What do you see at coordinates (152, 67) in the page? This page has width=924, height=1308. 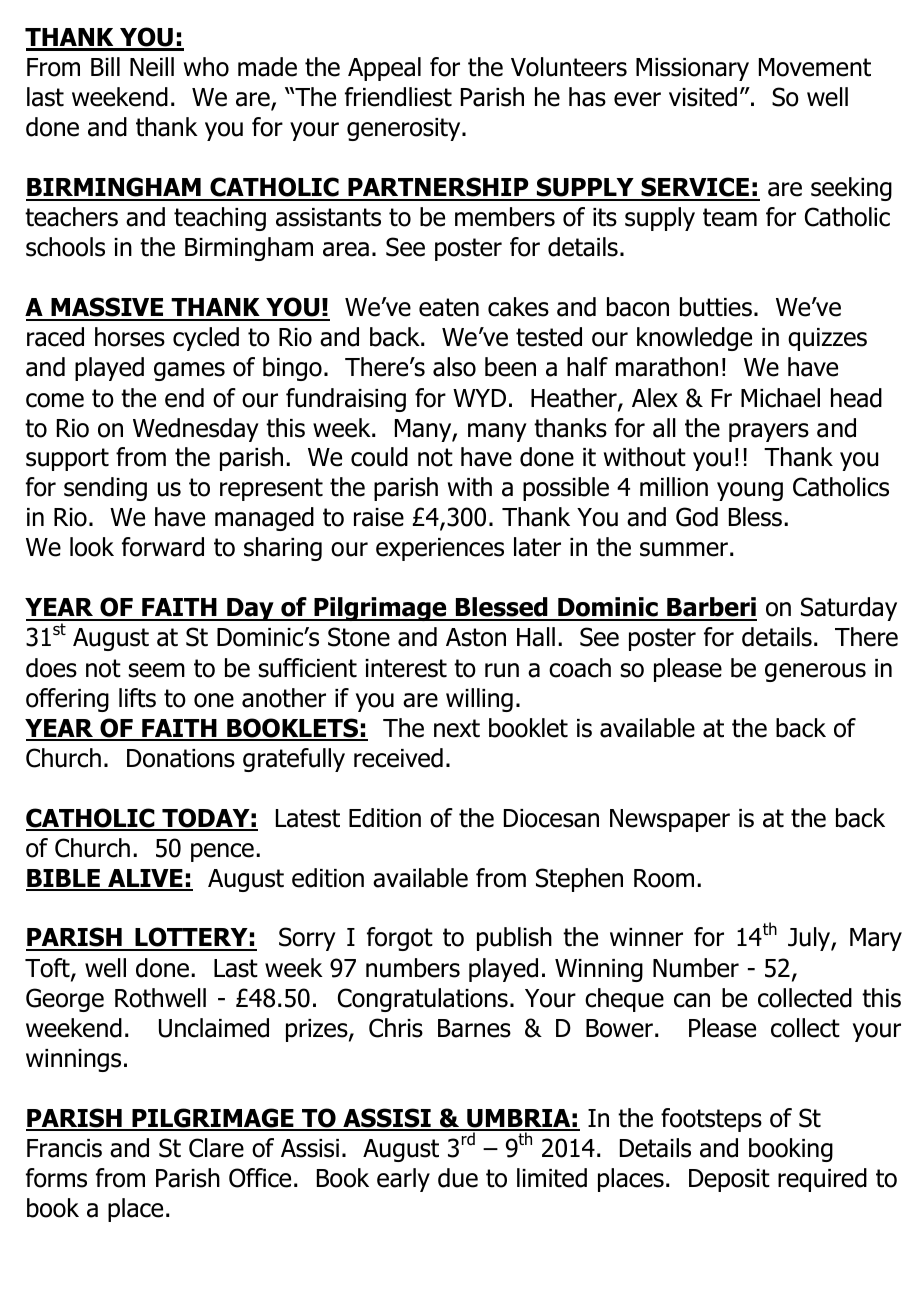 I see `Neill` at bounding box center [152, 67].
